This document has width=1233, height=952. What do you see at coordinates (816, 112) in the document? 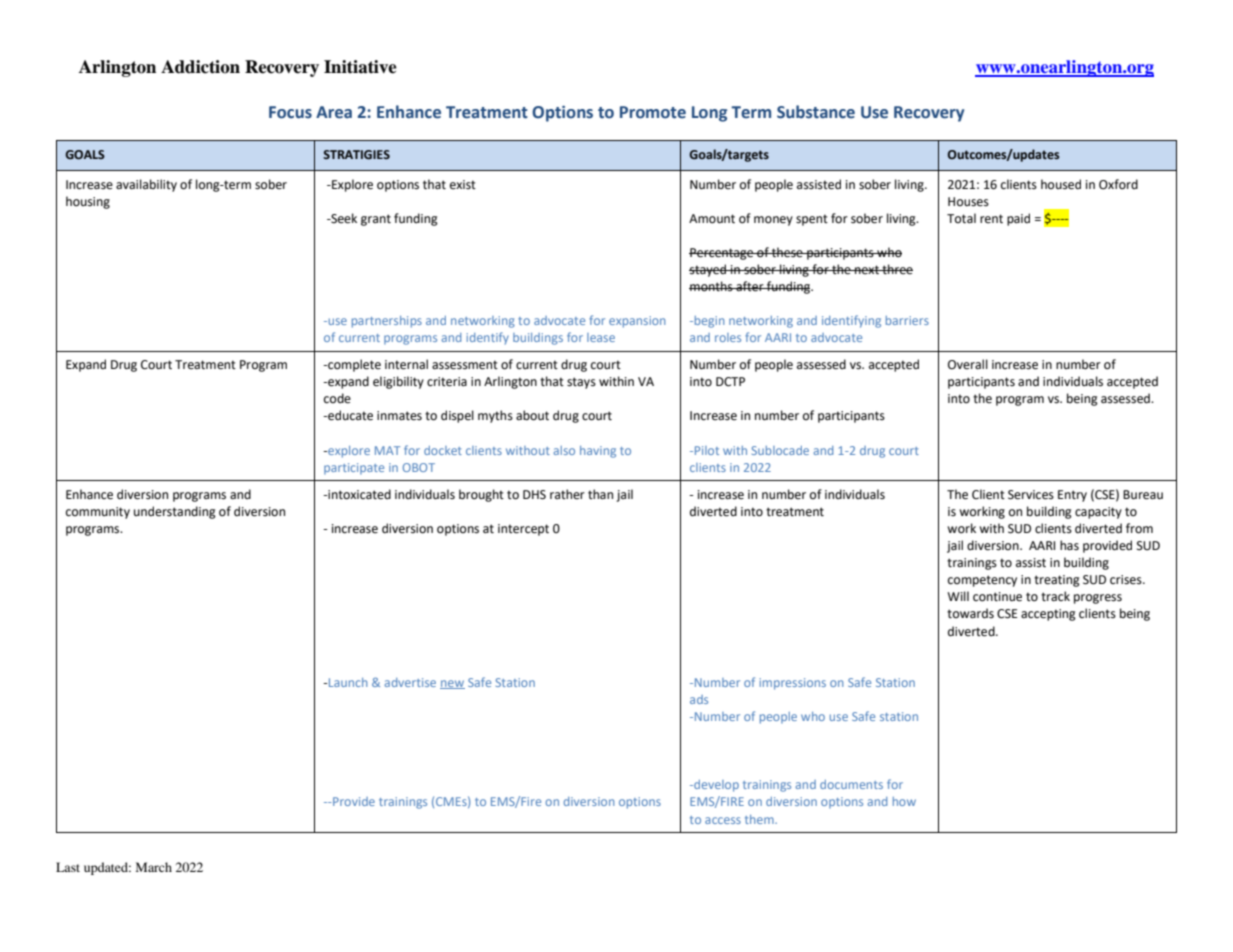
I see `Substance` at bounding box center [816, 112].
